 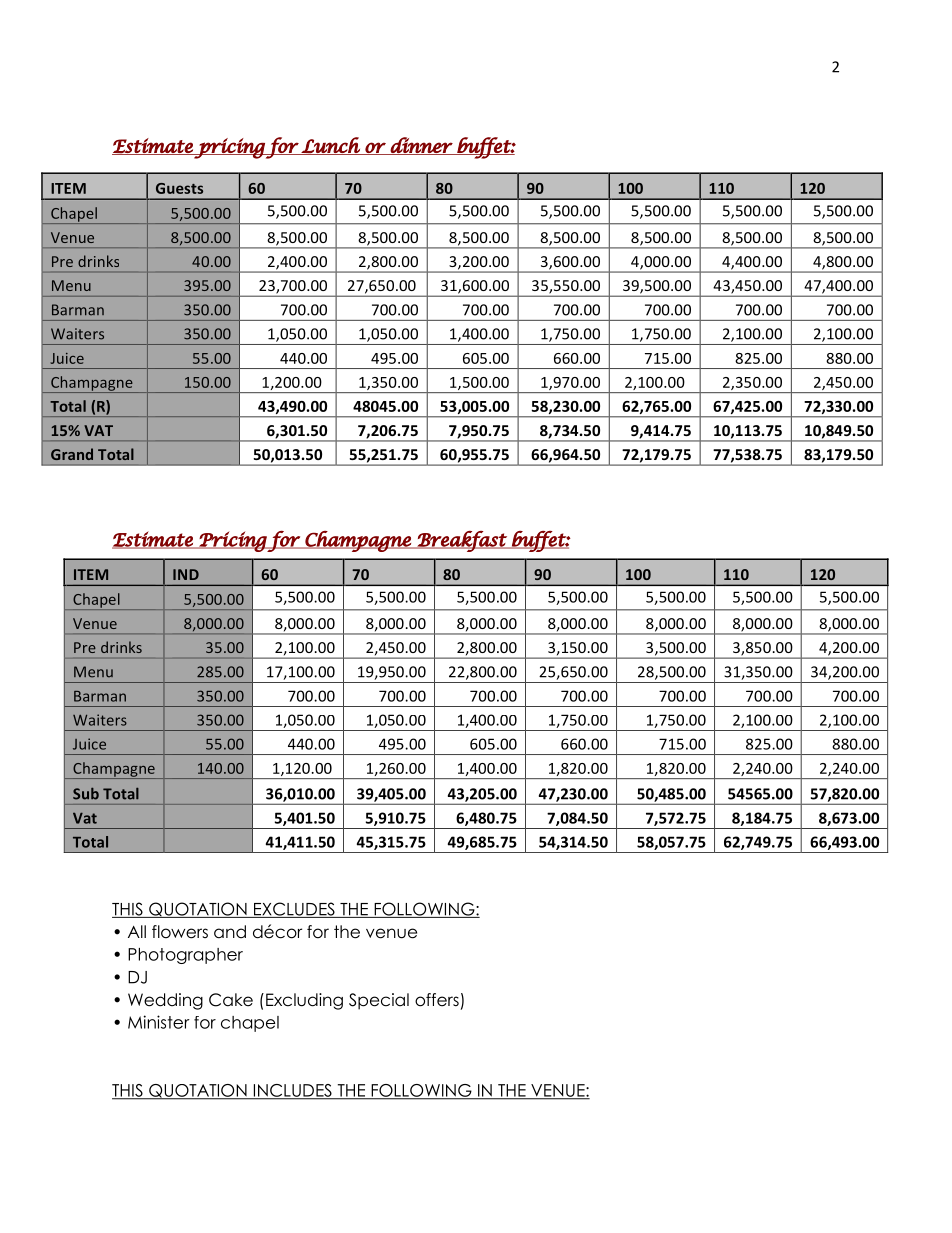 I want to click on Sub, so click(x=86, y=794).
